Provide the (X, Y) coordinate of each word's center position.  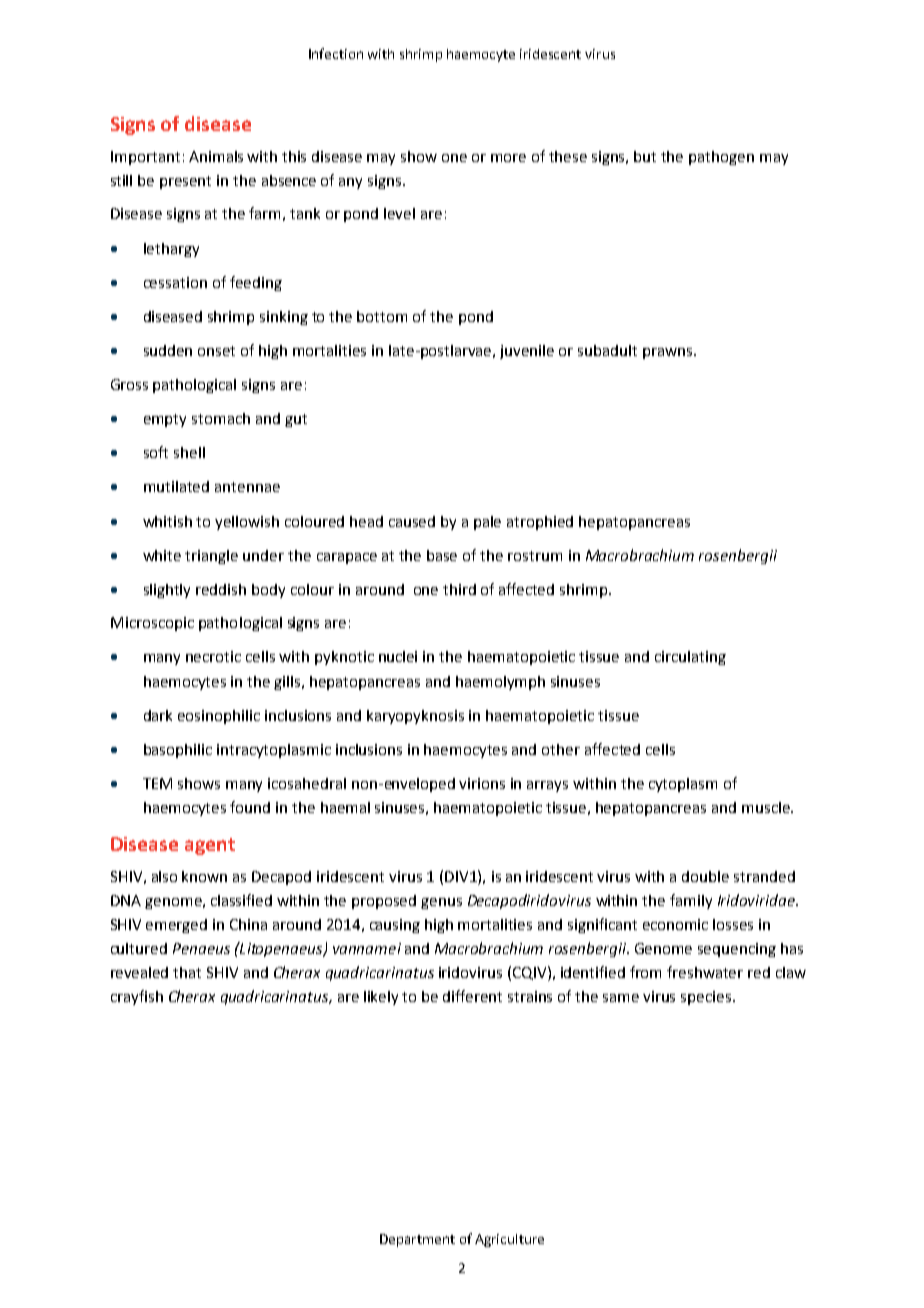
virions (482, 783)
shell (189, 452)
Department (417, 1240)
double (705, 876)
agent (210, 846)
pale (487, 523)
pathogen (721, 158)
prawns (669, 353)
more (508, 158)
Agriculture (509, 1240)
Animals (216, 156)
